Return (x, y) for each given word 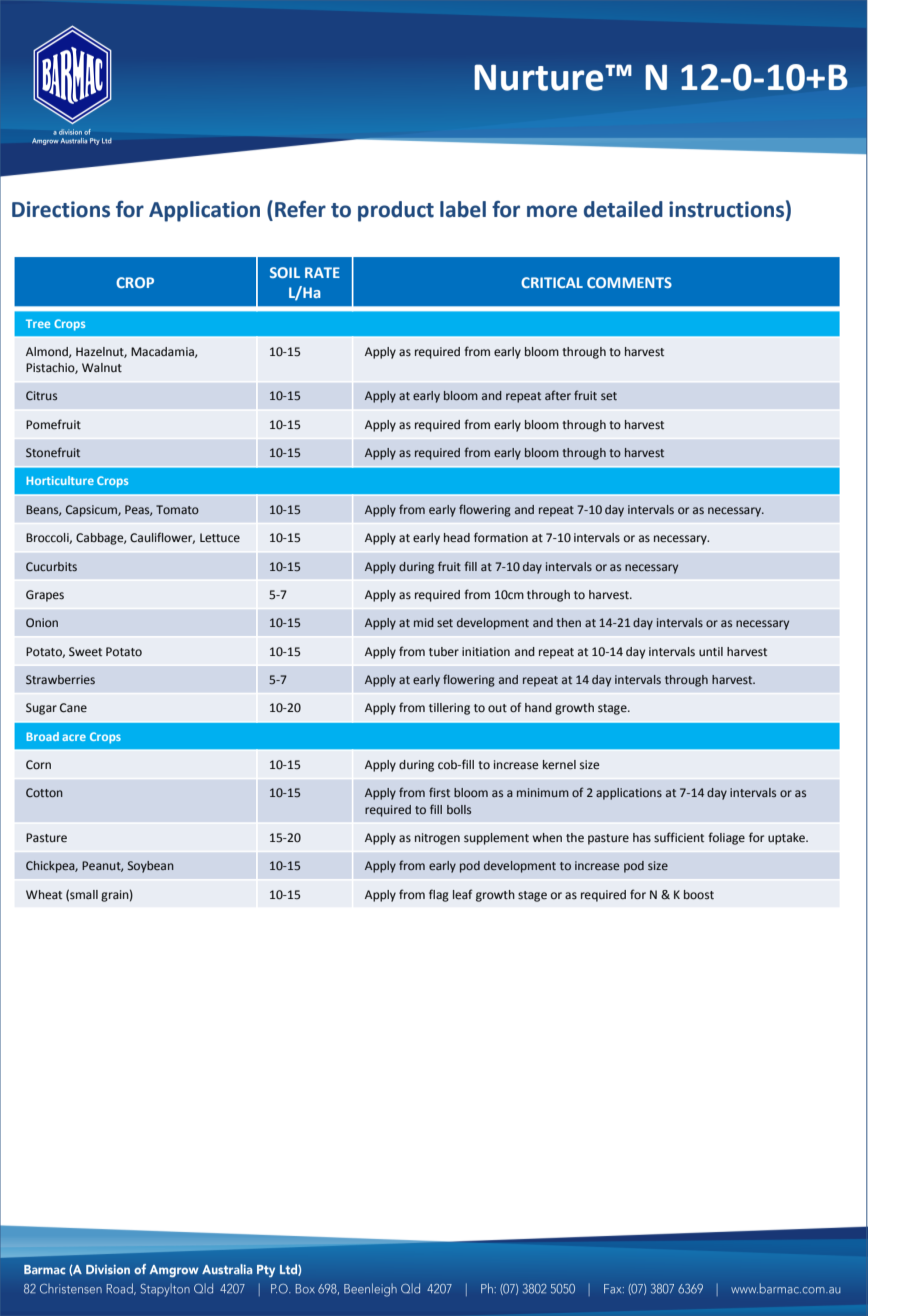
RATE (322, 272)
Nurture (540, 77)
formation (501, 537)
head (457, 538)
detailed (623, 209)
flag (439, 895)
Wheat (44, 895)
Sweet (85, 652)
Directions (61, 209)
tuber (444, 652)
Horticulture (60, 480)
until (711, 652)
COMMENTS (629, 282)
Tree (38, 323)
